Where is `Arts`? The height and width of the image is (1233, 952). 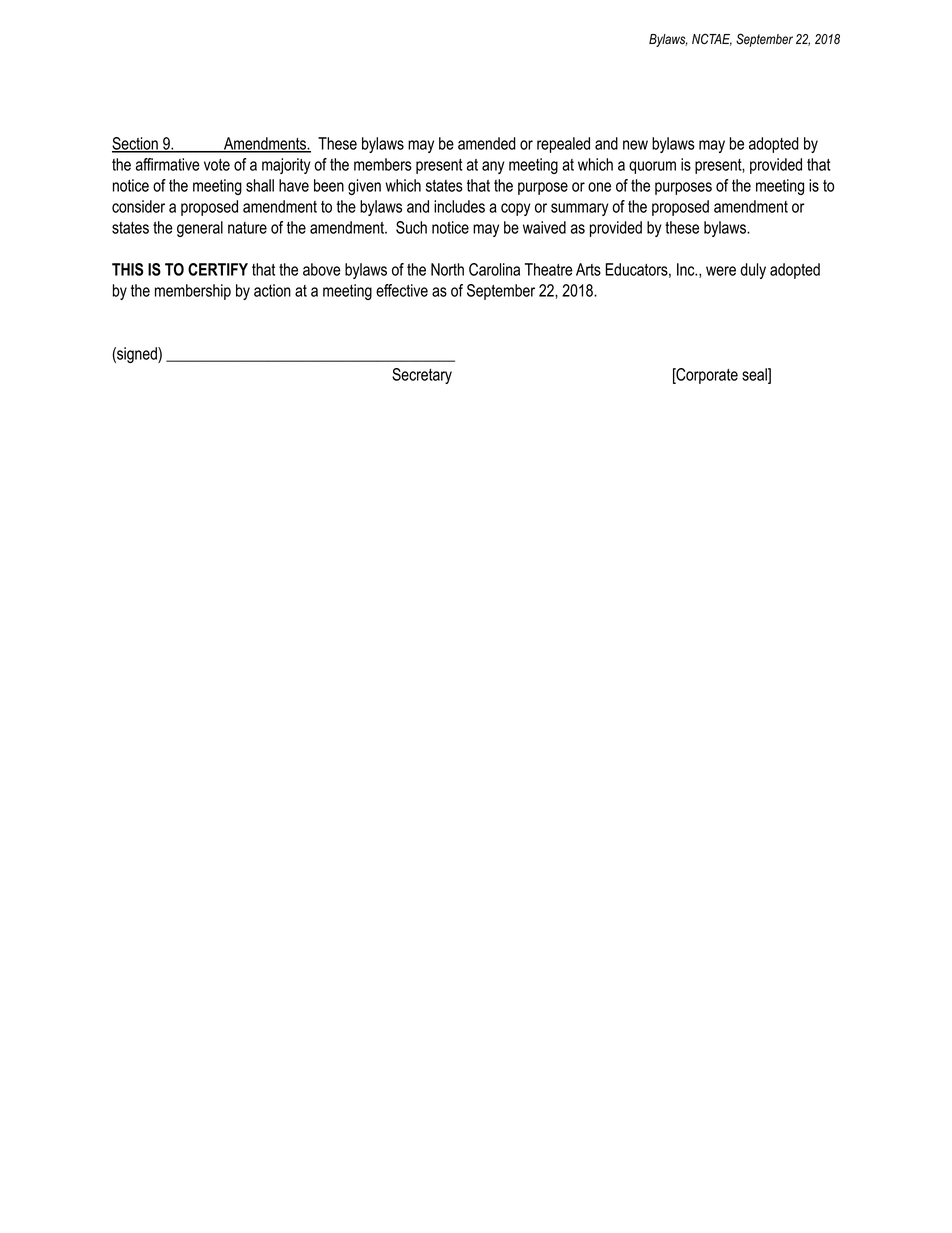 Arts is located at coordinates (588, 269).
